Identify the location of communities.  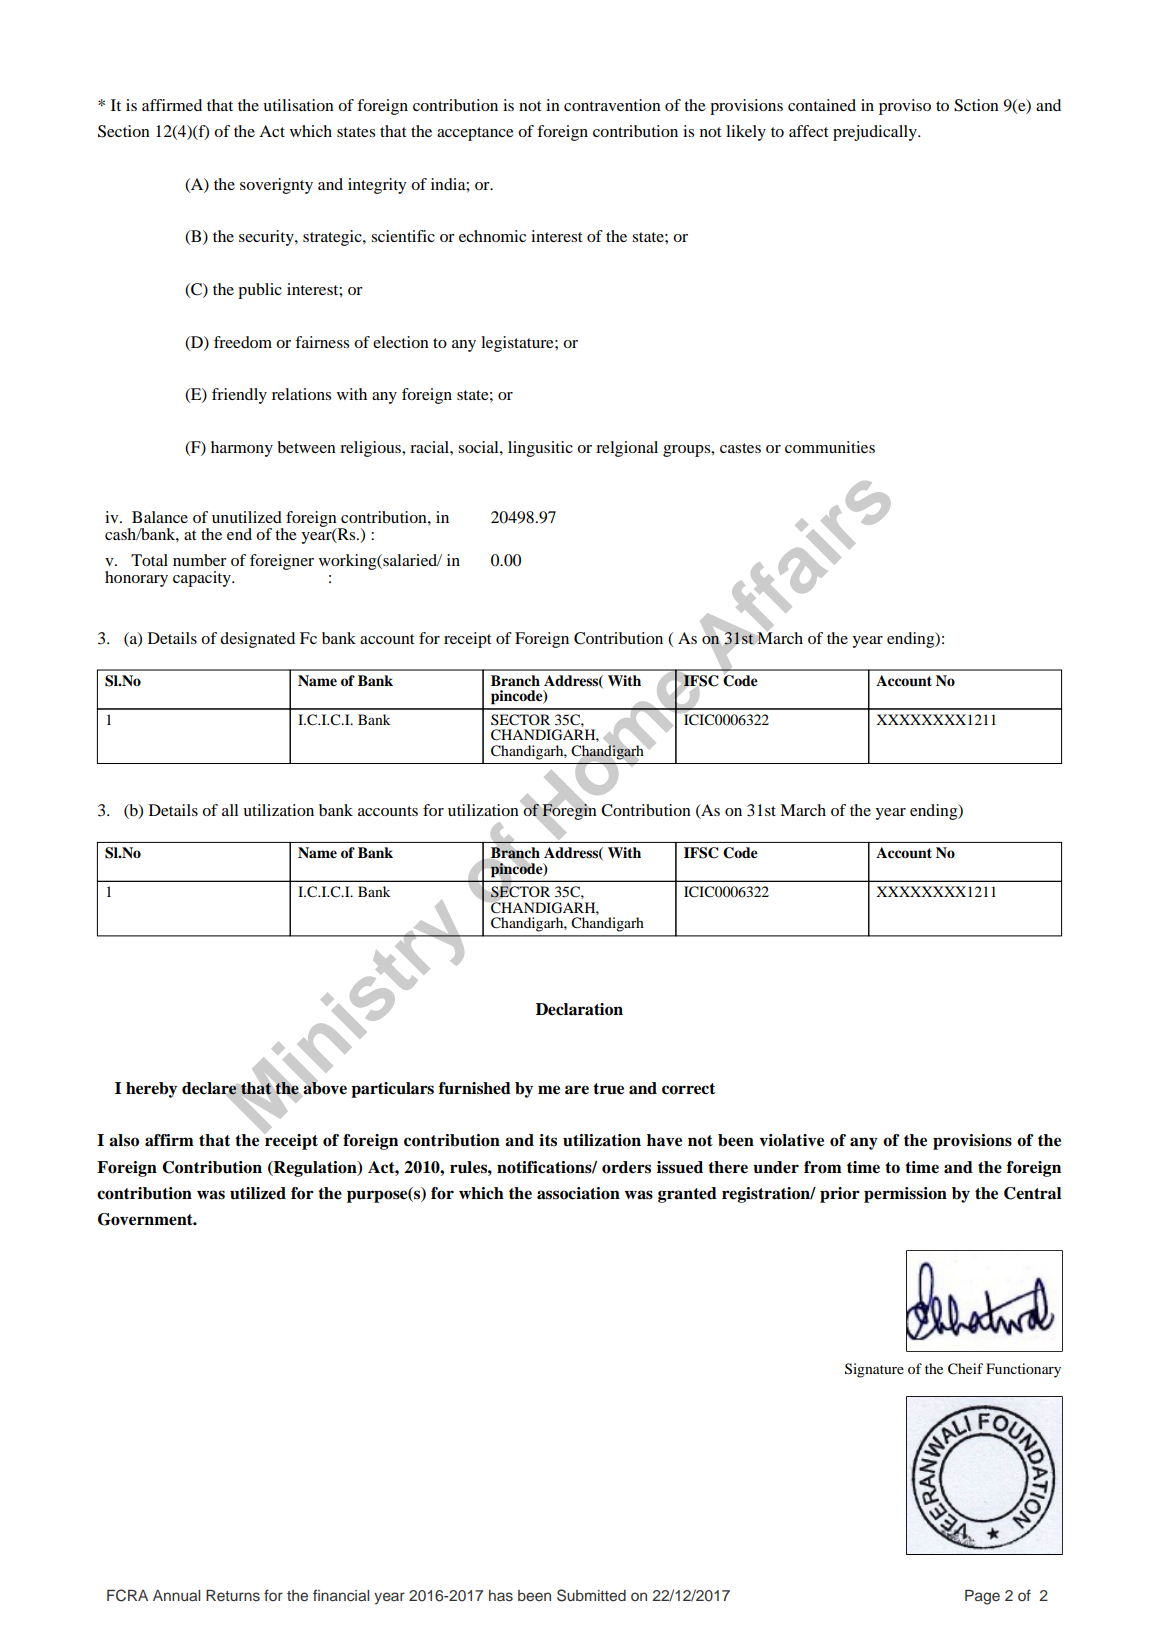
(830, 447).
